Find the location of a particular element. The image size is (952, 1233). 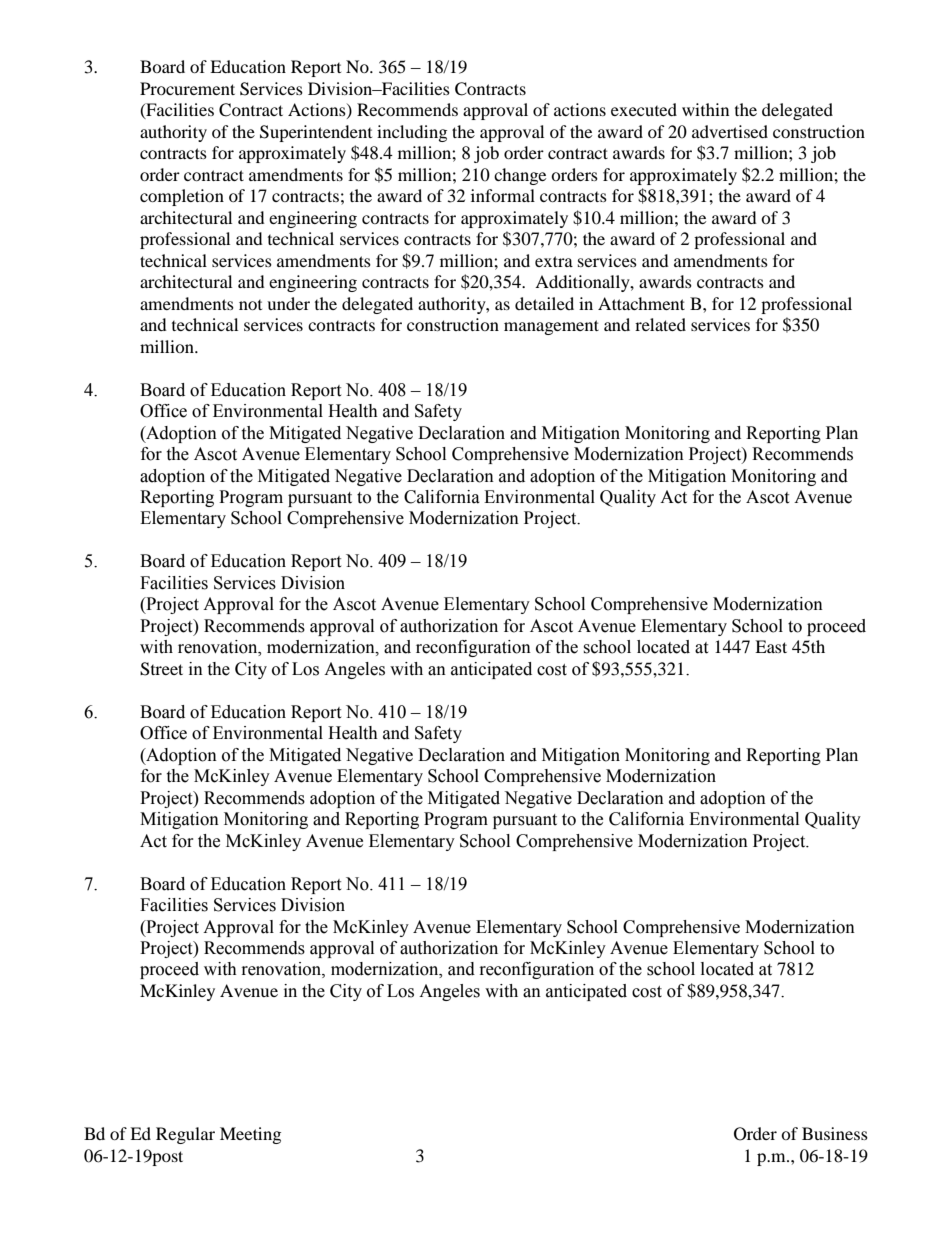

Business is located at coordinates (835, 1133).
